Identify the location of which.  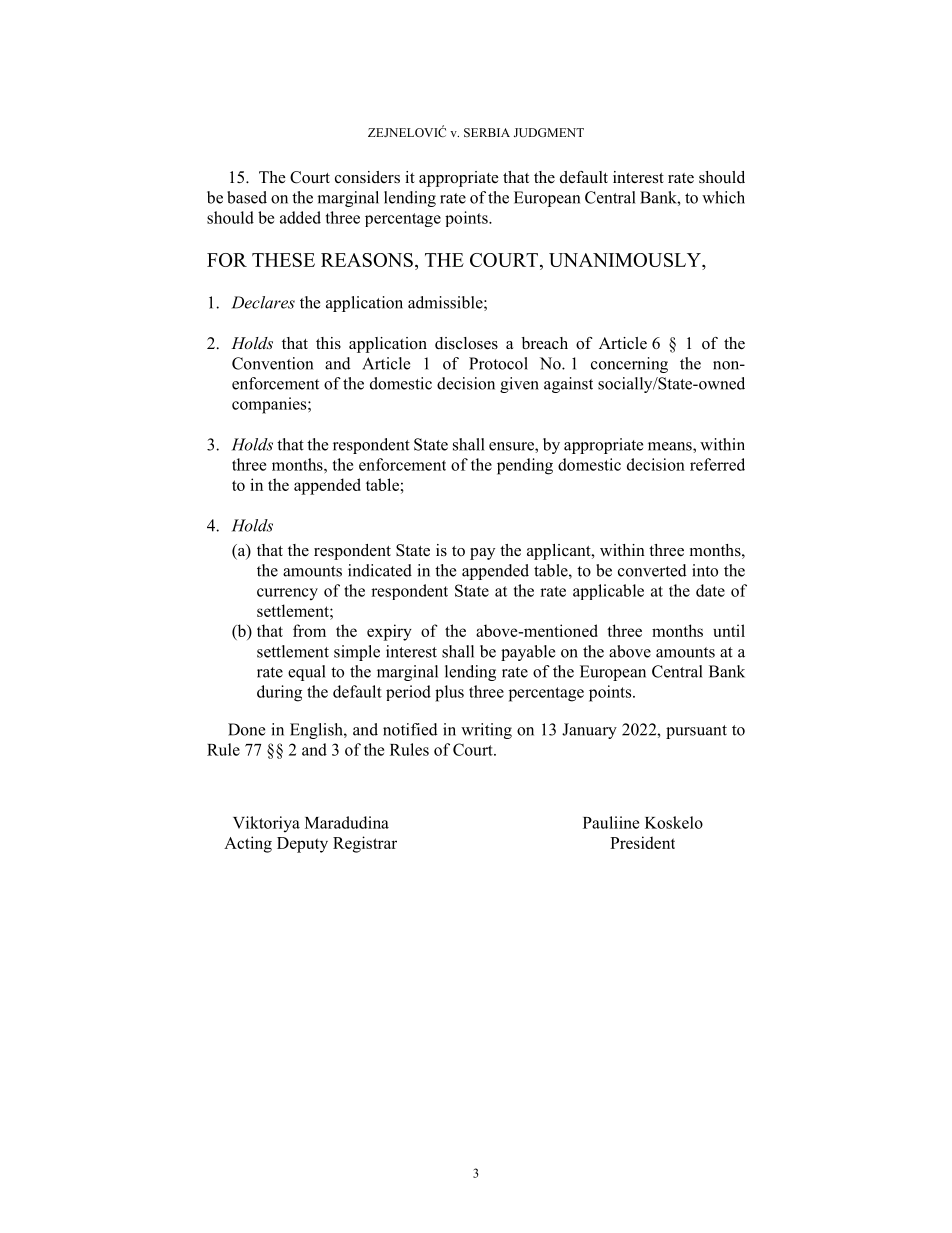
(723, 197).
